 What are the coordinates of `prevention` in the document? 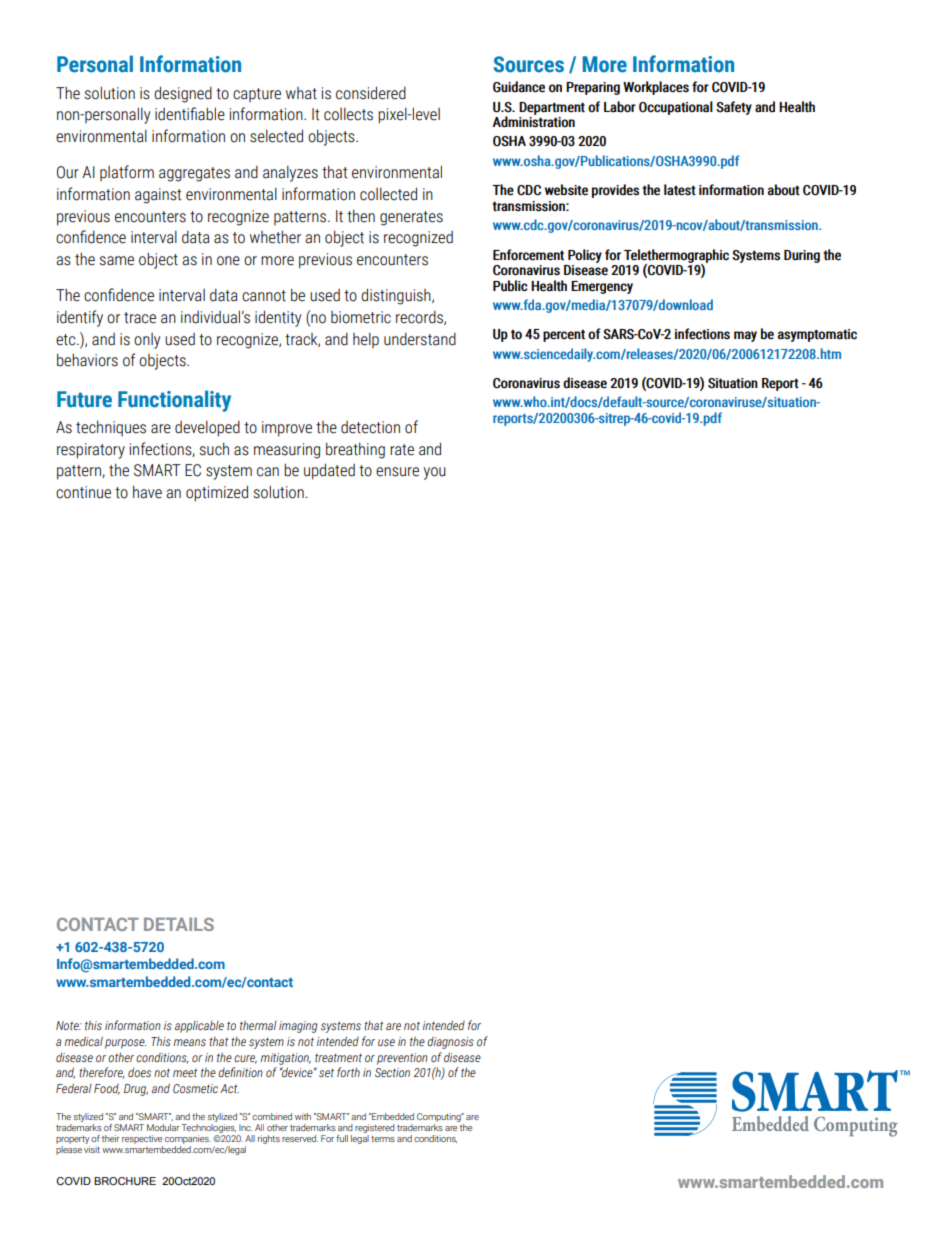 It's located at (402, 1059).
